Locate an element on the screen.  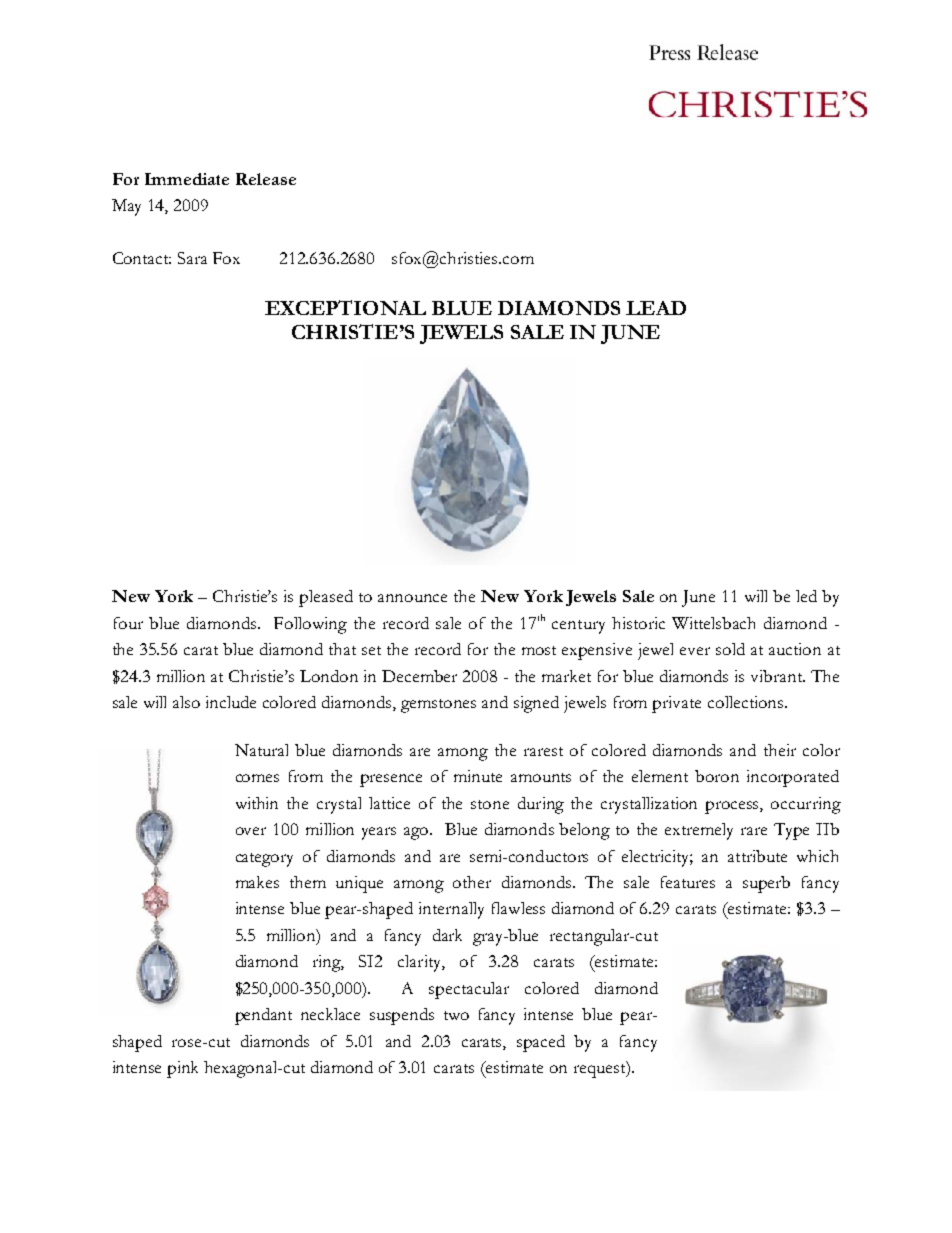
LEAD is located at coordinates (656, 308).
